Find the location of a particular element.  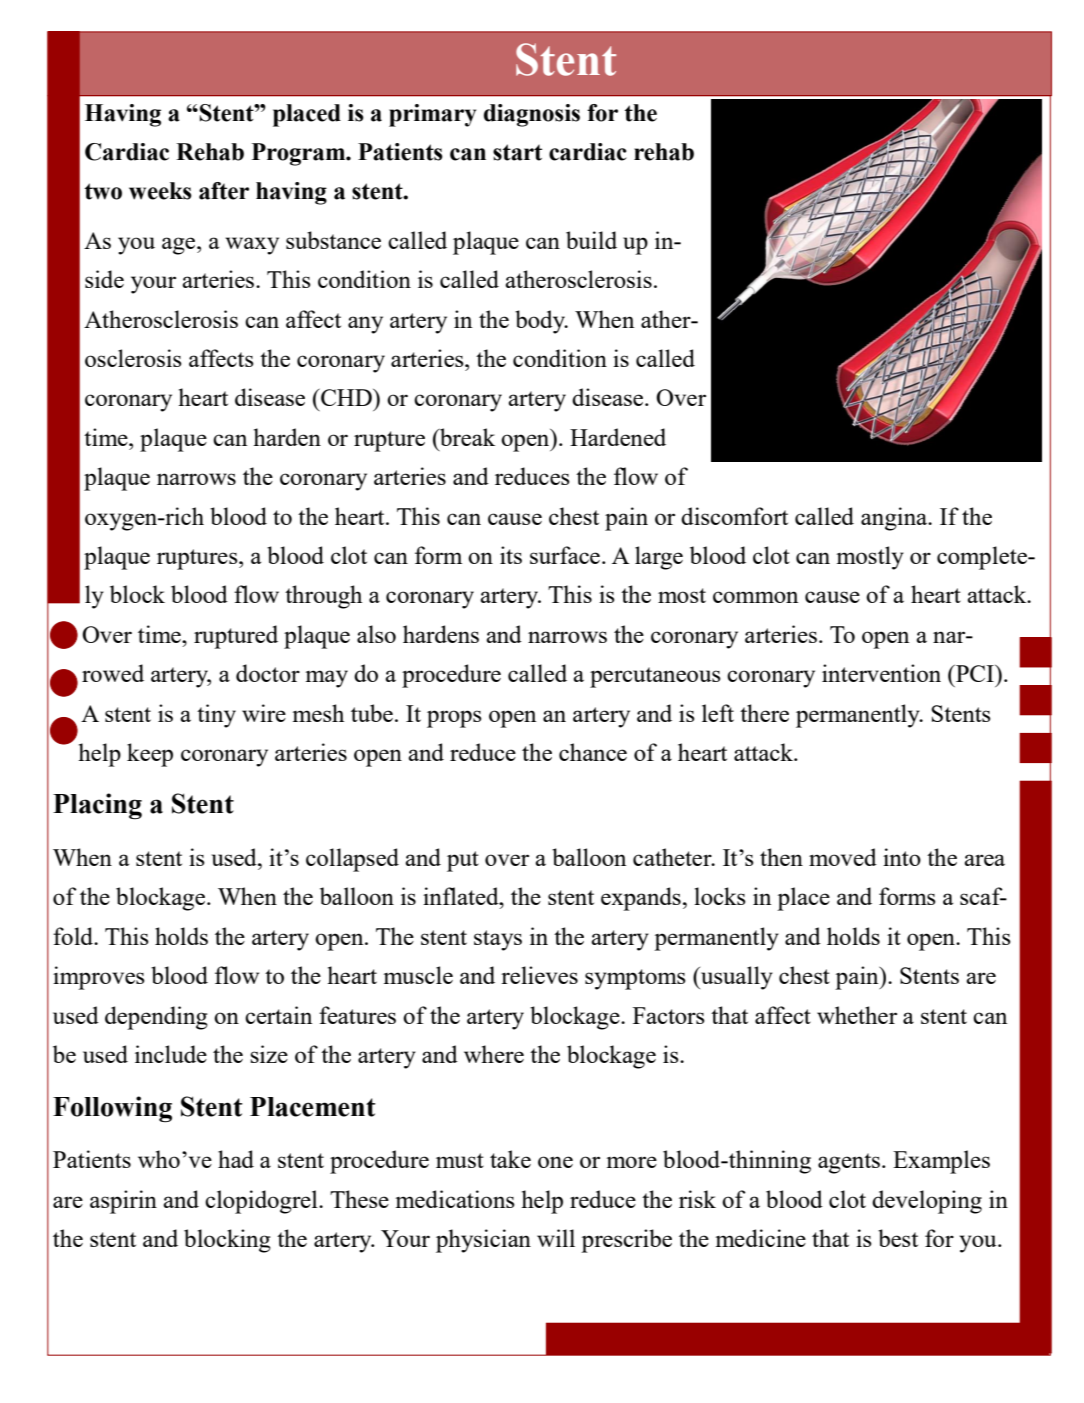

after is located at coordinates (224, 191).
